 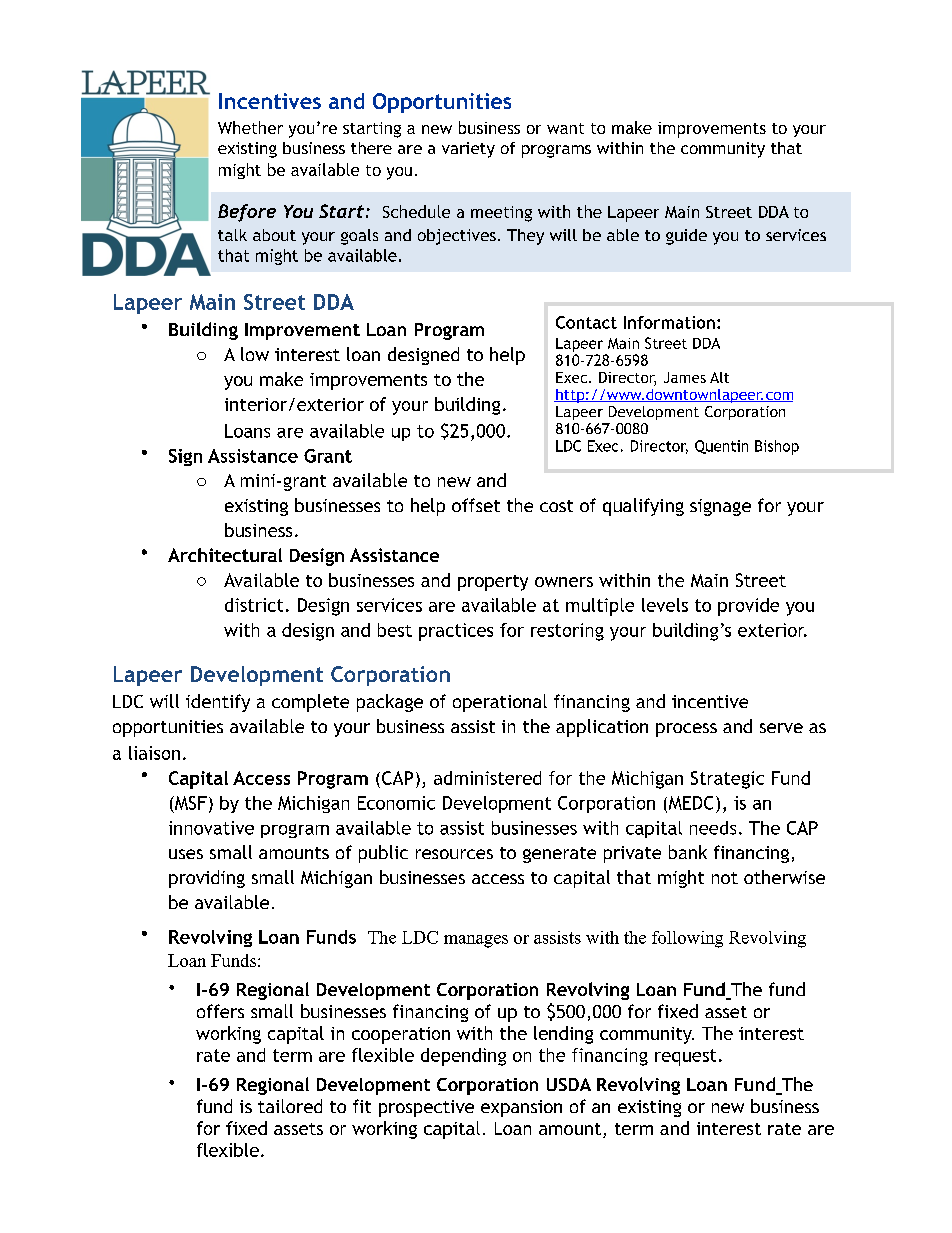 I want to click on innovative, so click(x=211, y=828).
